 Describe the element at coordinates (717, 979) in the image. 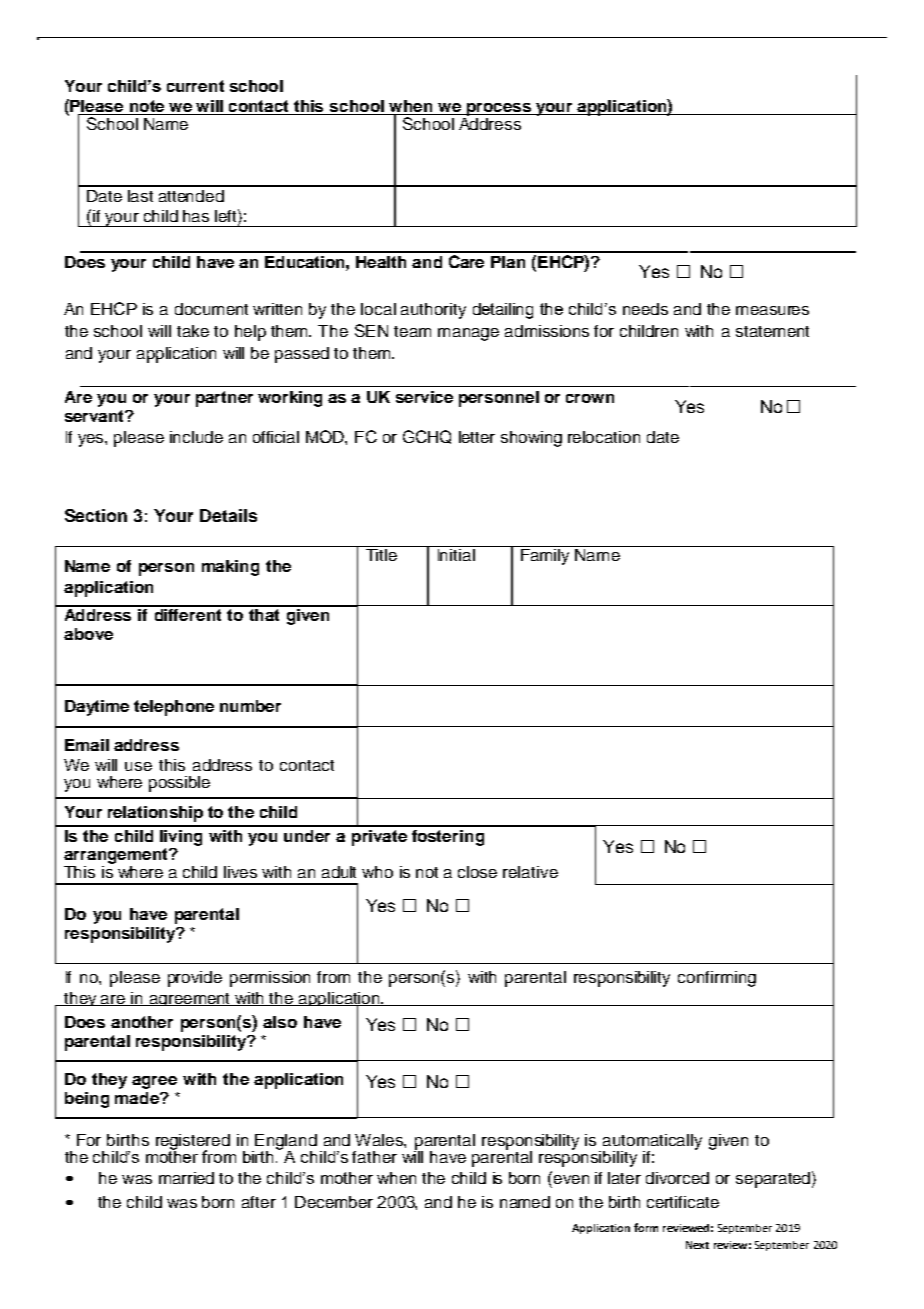

I see `confirming` at that location.
